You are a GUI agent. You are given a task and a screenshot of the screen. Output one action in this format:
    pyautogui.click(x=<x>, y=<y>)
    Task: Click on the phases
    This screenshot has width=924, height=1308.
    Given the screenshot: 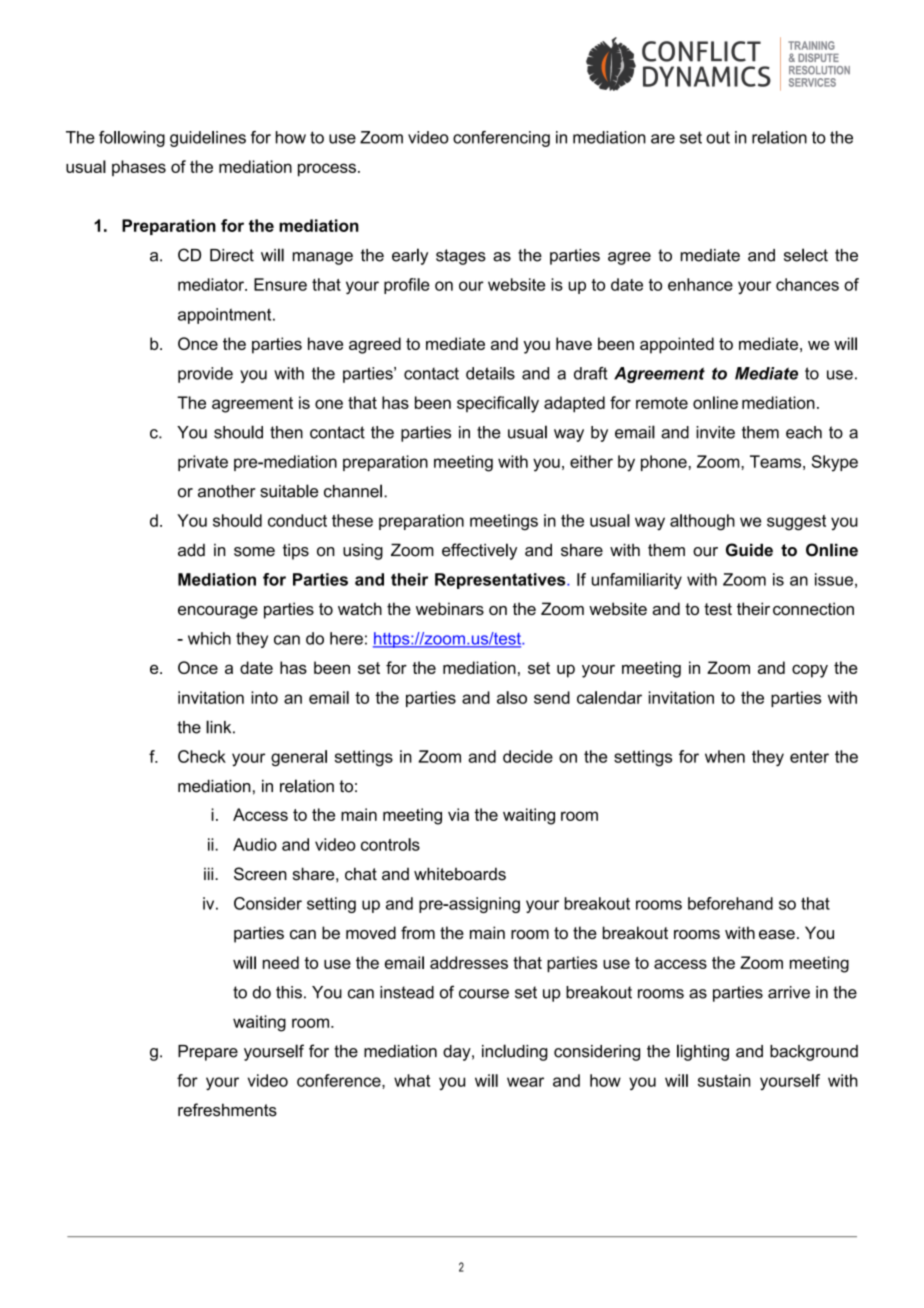 What is the action you would take?
    pyautogui.click(x=139, y=168)
